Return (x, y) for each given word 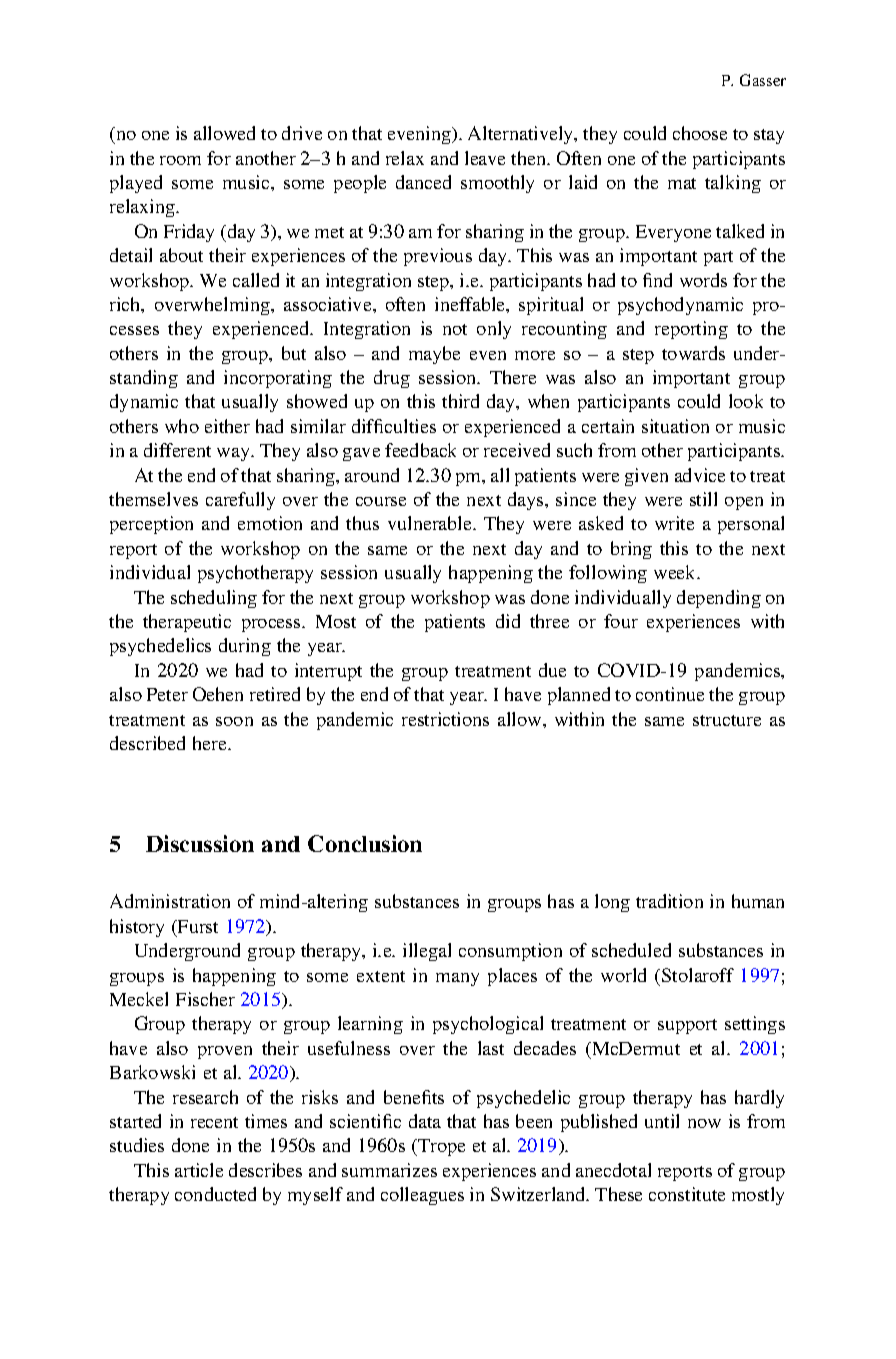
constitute (687, 1194)
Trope (440, 1147)
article (199, 1170)
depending (719, 599)
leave (485, 158)
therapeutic (187, 623)
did (508, 621)
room (180, 160)
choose (700, 133)
